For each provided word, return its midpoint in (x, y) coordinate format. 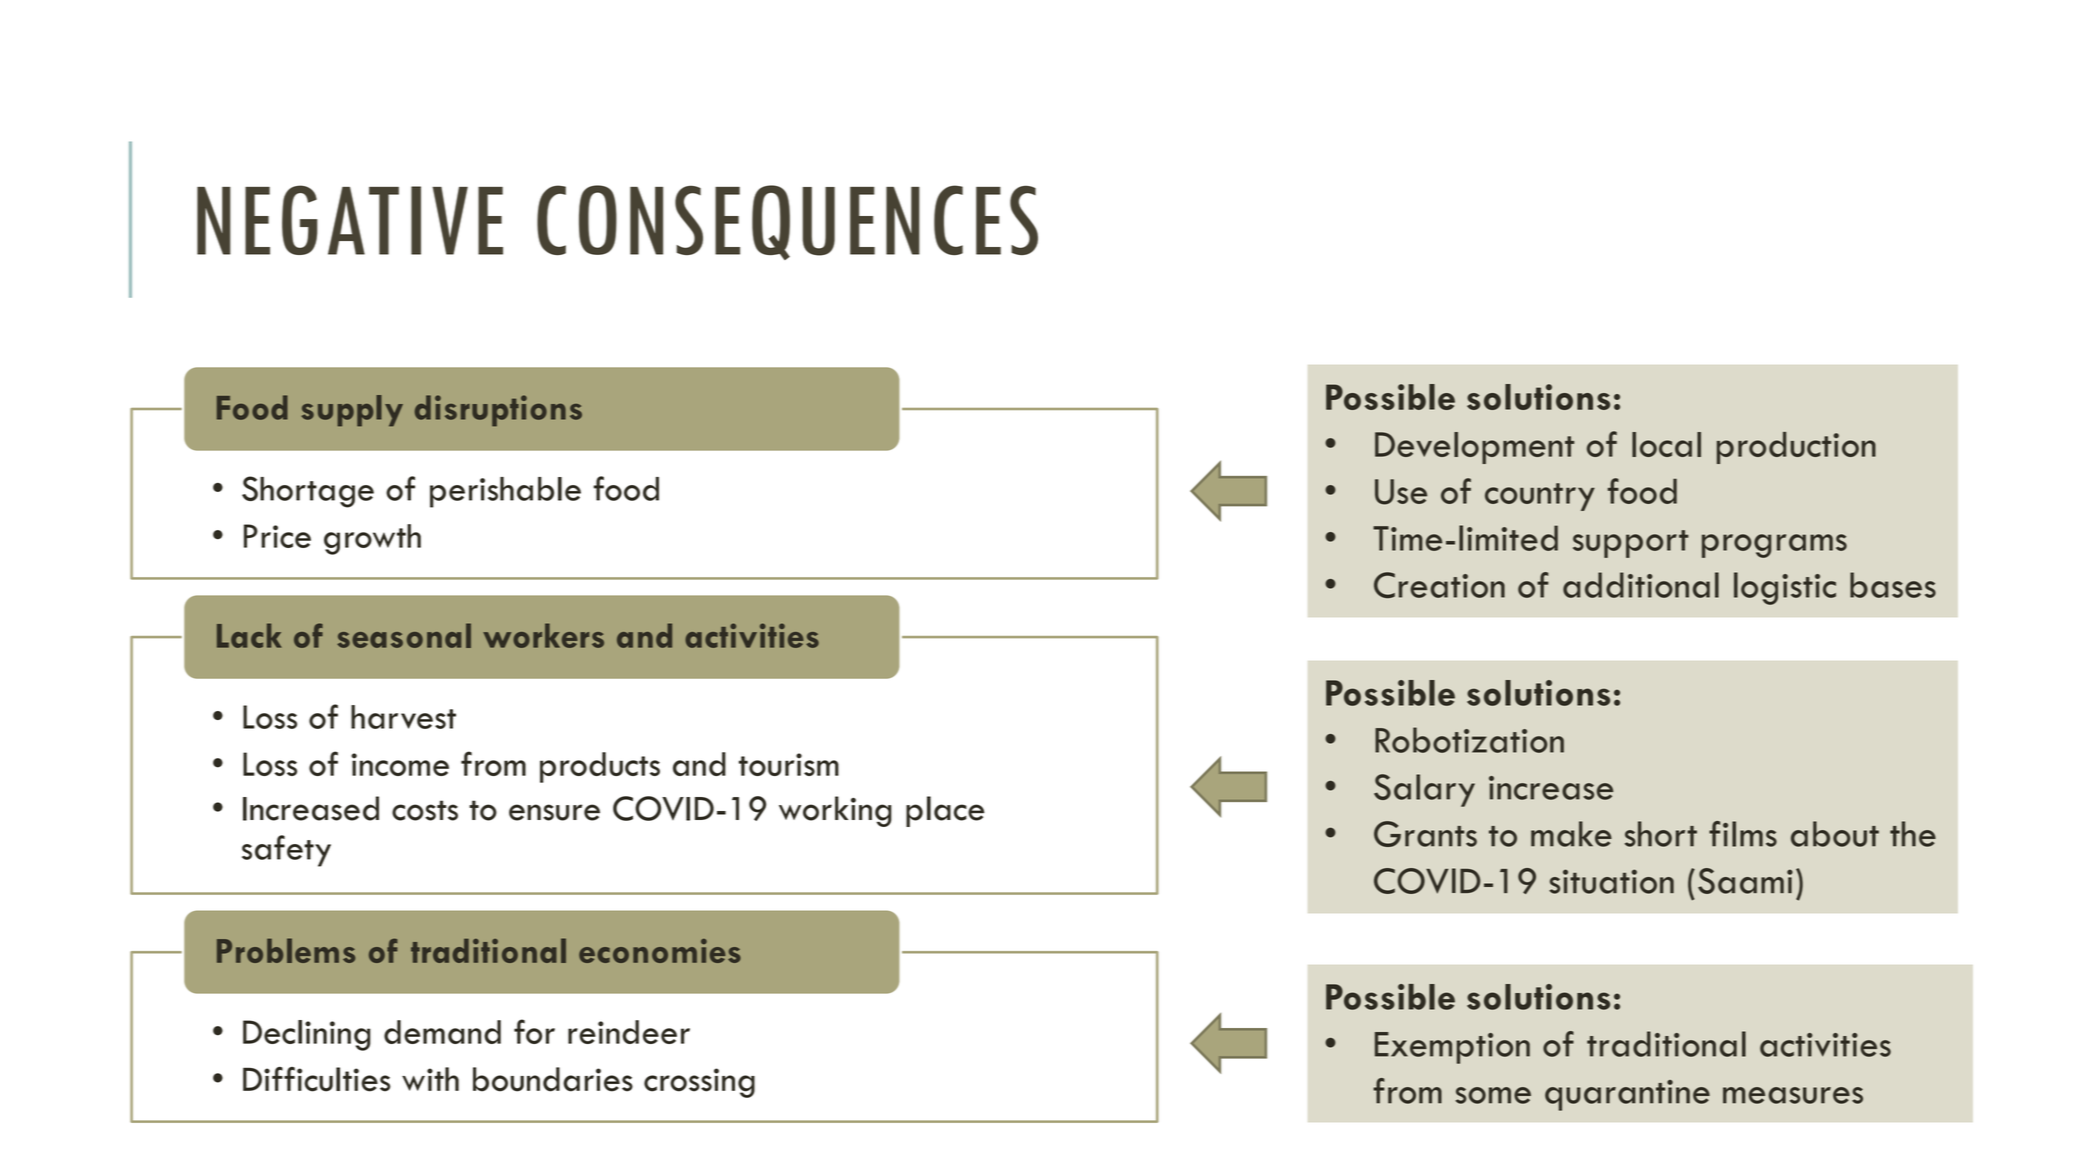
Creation (1439, 585)
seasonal (404, 635)
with (430, 1079)
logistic (1785, 588)
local (1666, 444)
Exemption (1452, 1048)
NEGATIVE (350, 220)
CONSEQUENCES (787, 222)
